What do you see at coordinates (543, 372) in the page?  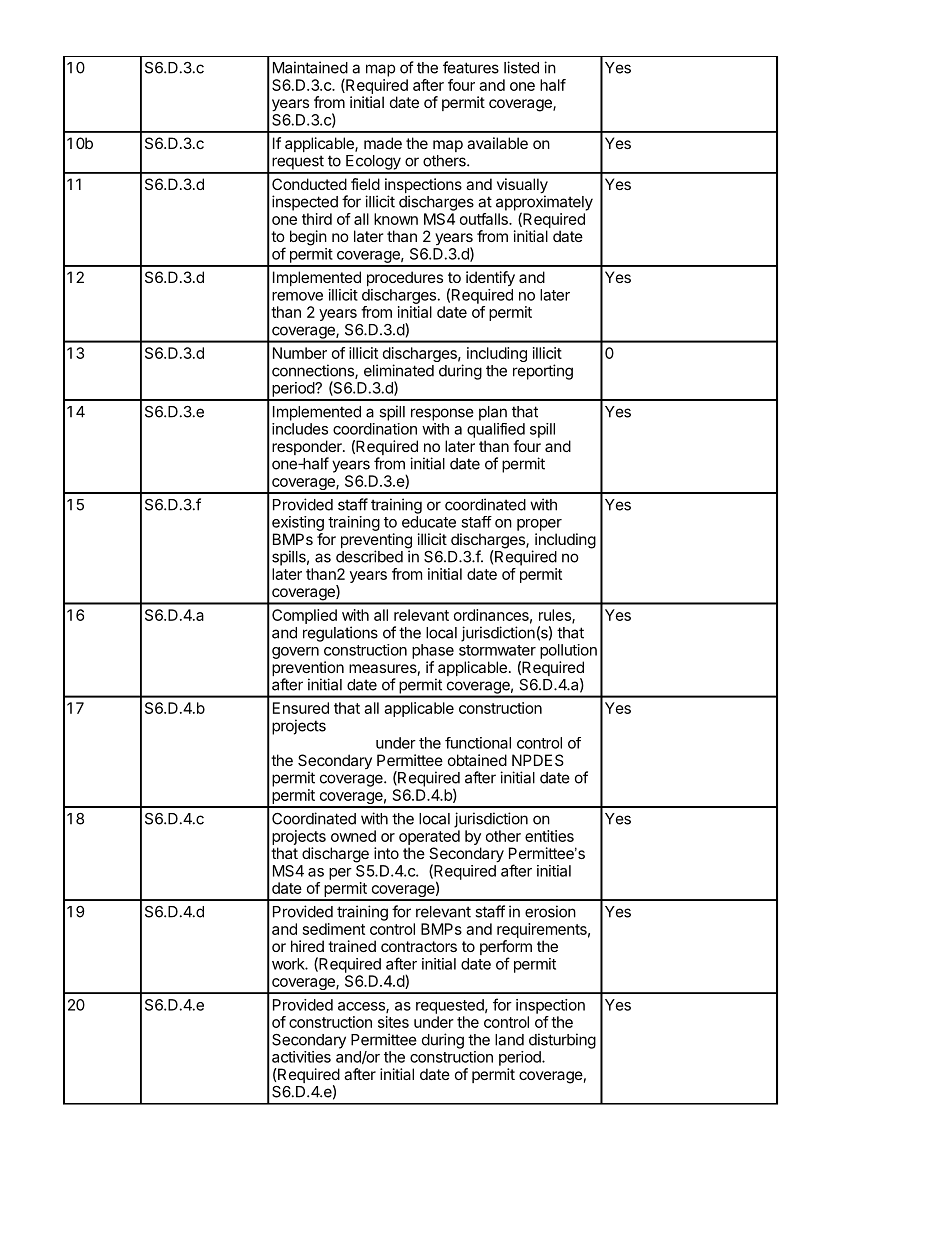 I see `reporting` at bounding box center [543, 372].
